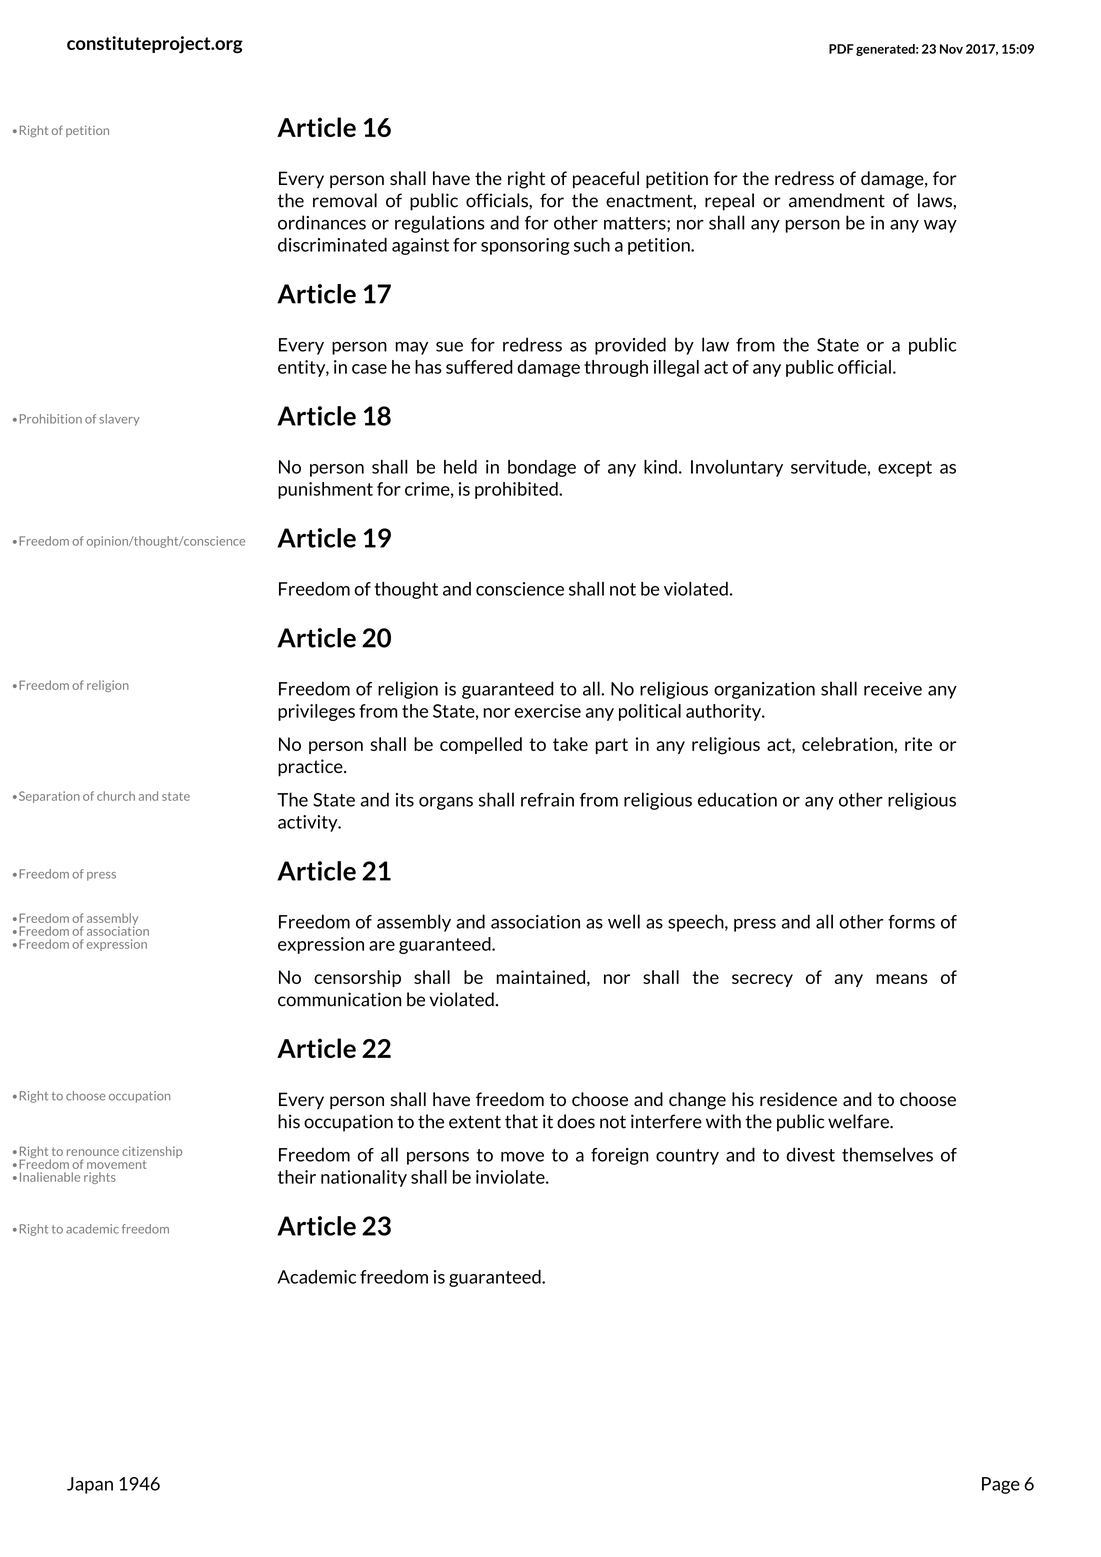 The width and height of the screenshot is (1101, 1557). I want to click on except, so click(905, 469).
